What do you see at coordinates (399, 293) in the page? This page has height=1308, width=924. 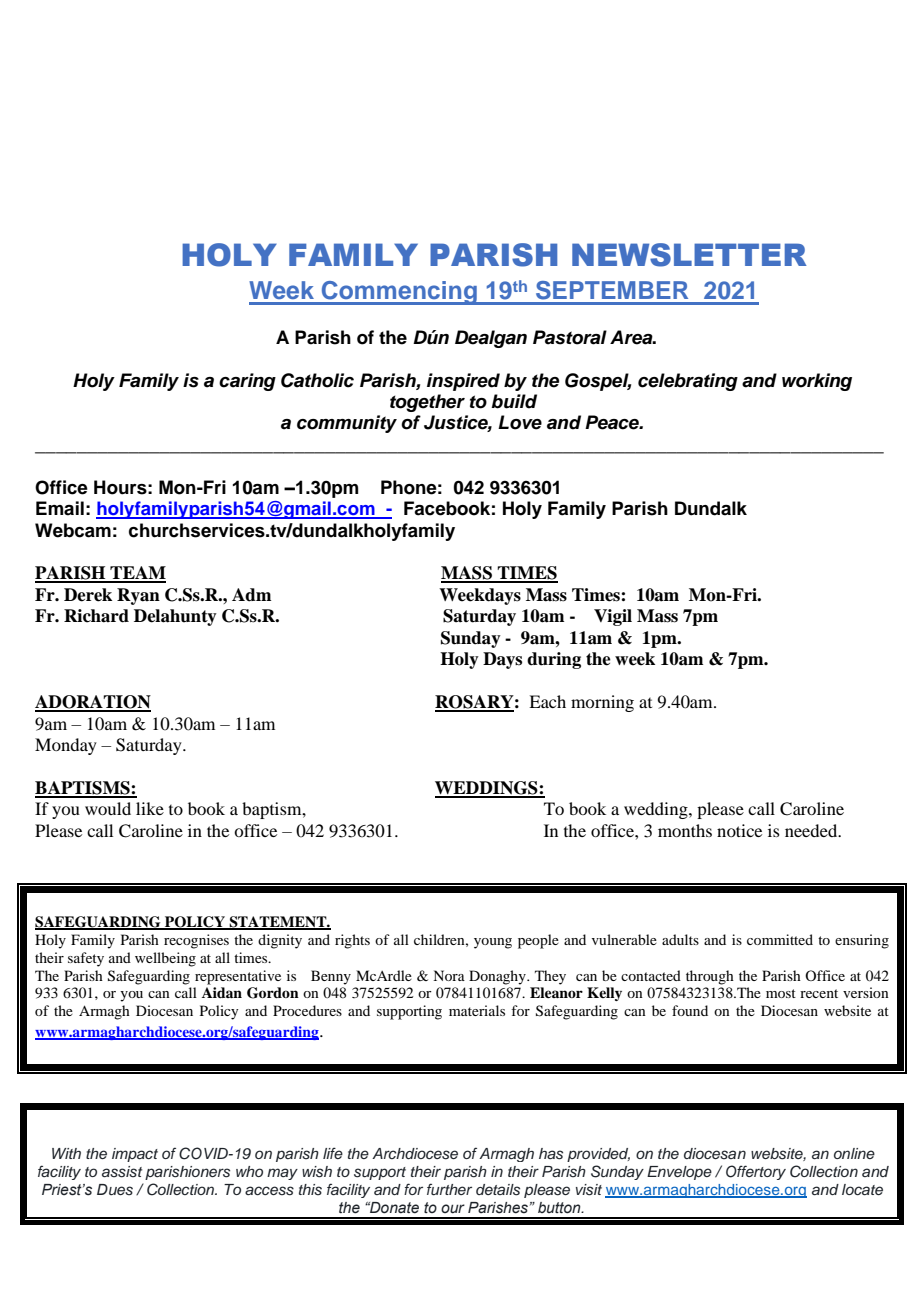 I see `Commencing` at bounding box center [399, 293].
